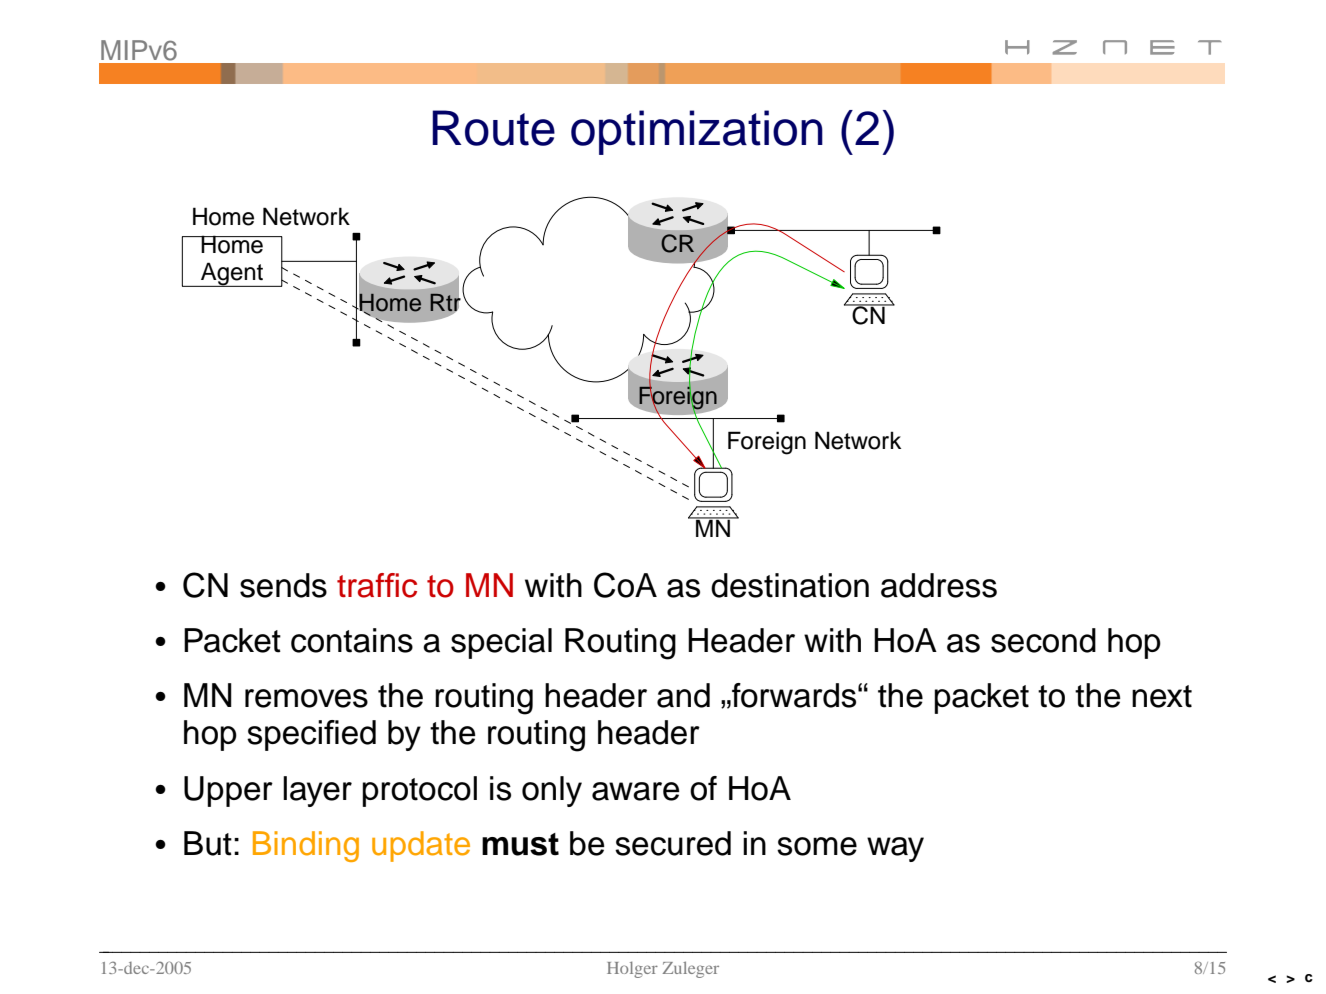 The height and width of the image is (994, 1326). Describe the element at coordinates (939, 585) in the image. I see `address` at that location.
